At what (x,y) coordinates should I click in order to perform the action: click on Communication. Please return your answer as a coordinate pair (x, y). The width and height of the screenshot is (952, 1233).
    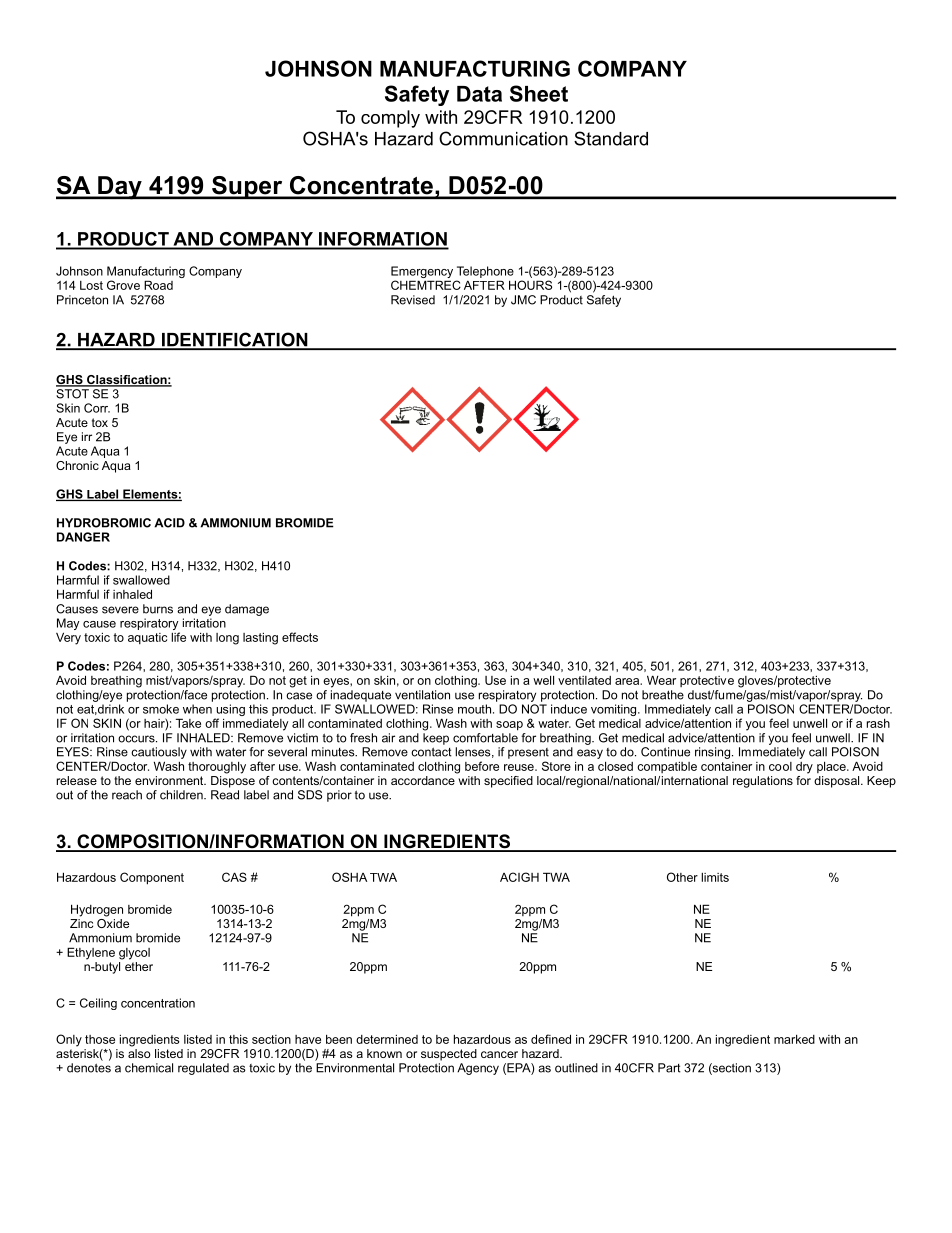
    Looking at the image, I should click on (503, 138).
